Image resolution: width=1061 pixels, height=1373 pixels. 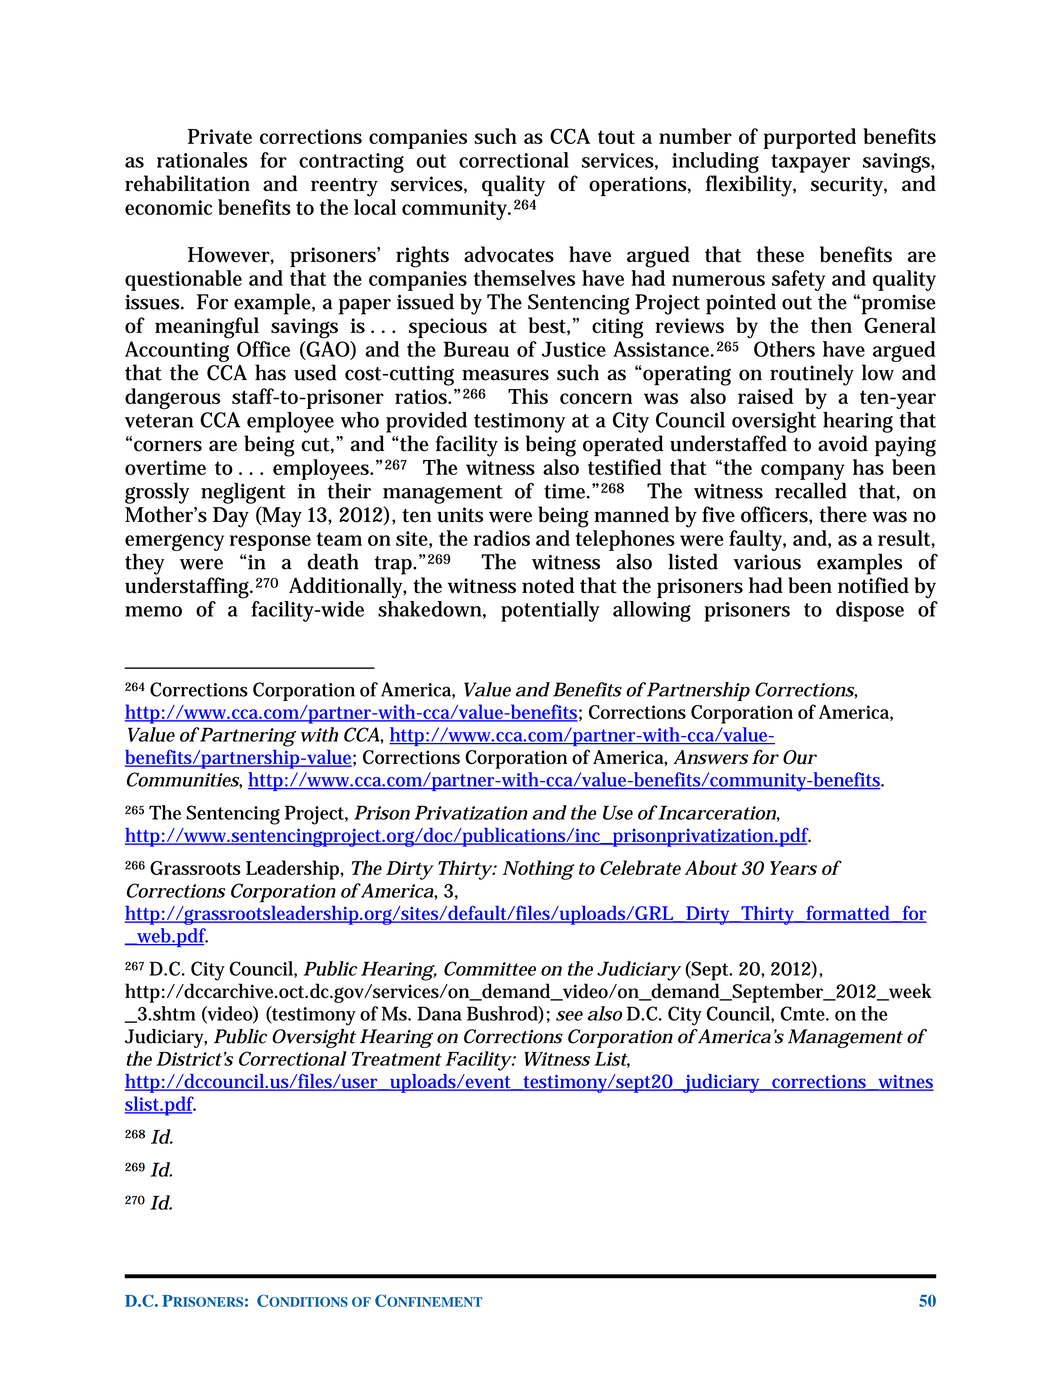 What do you see at coordinates (711, 867) in the document?
I see `About` at bounding box center [711, 867].
